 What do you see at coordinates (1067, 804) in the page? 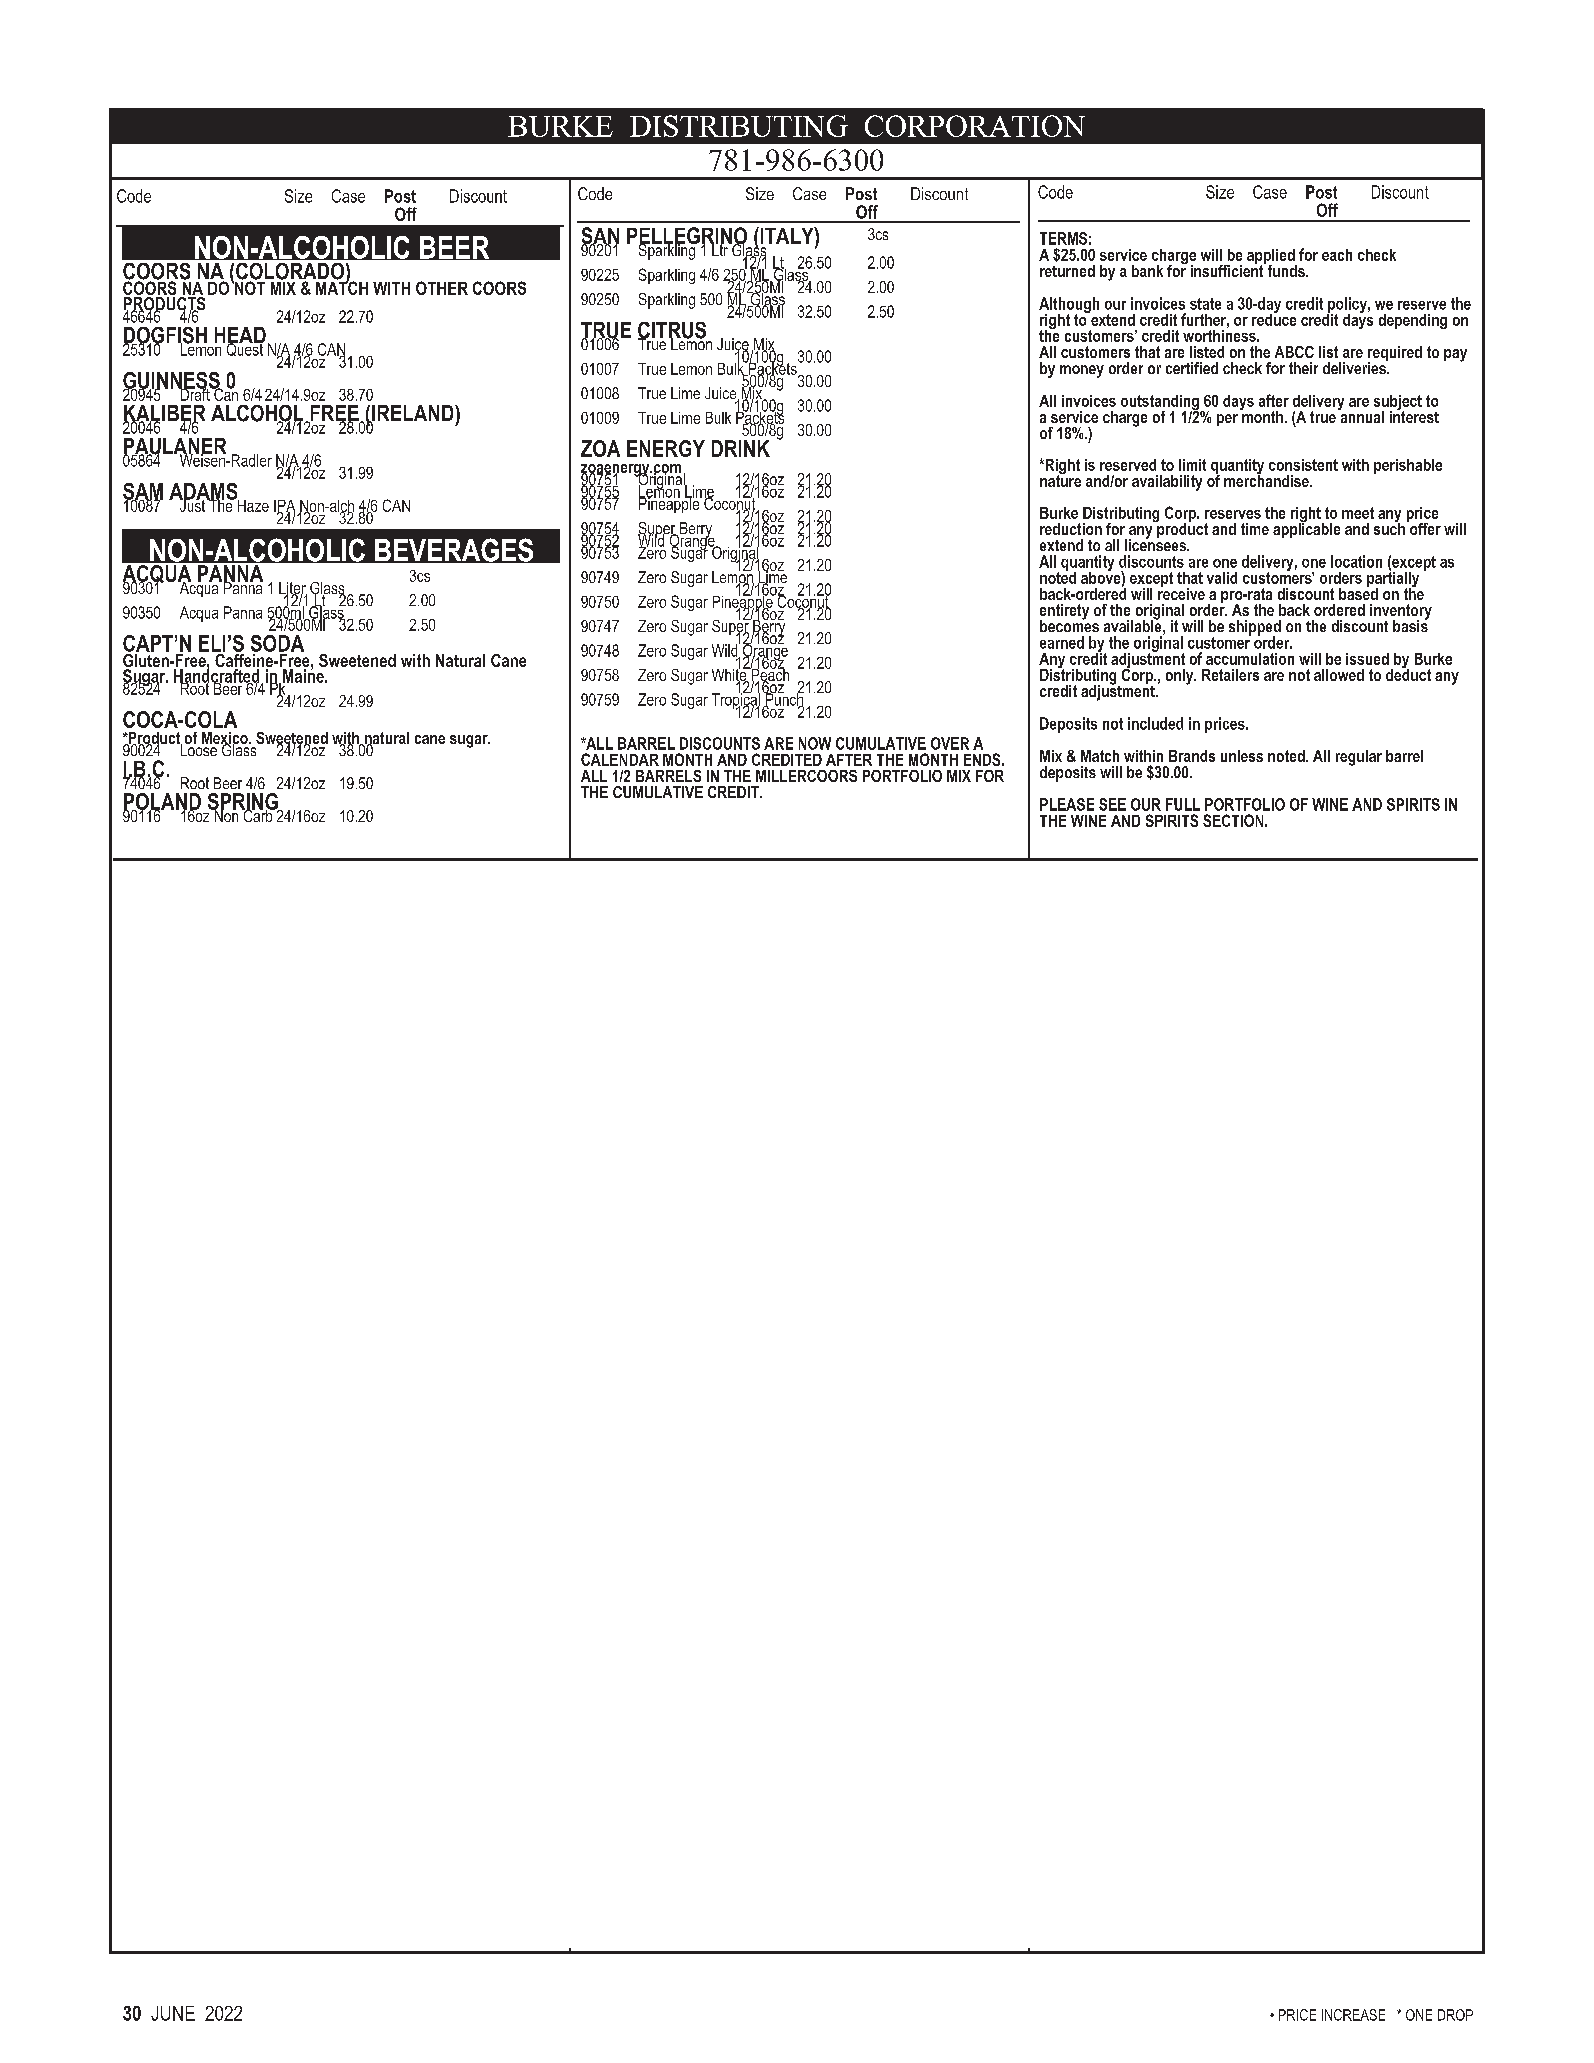
I see `PLEASE` at bounding box center [1067, 804].
